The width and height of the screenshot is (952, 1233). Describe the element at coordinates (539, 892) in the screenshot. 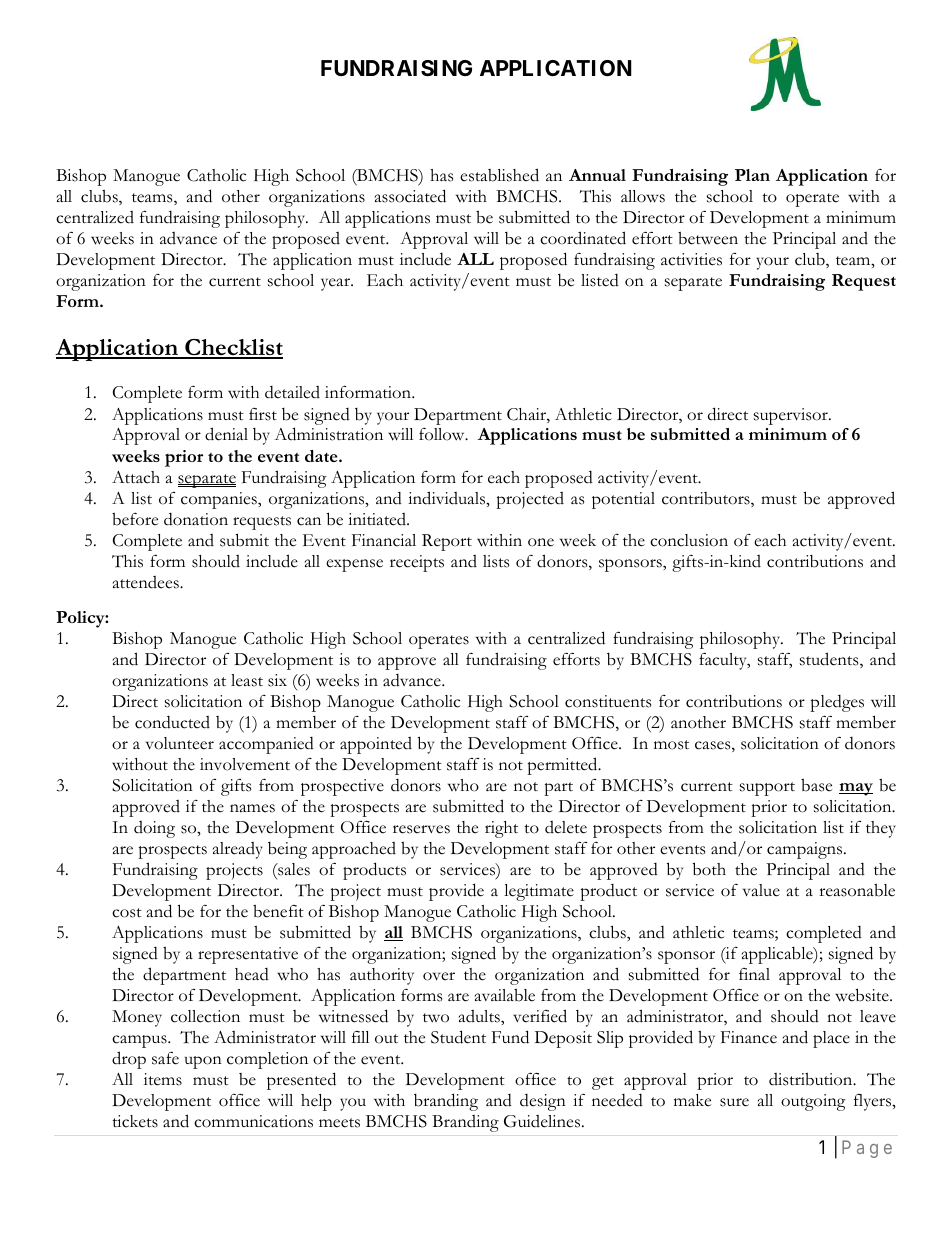

I see `legitimate` at that location.
